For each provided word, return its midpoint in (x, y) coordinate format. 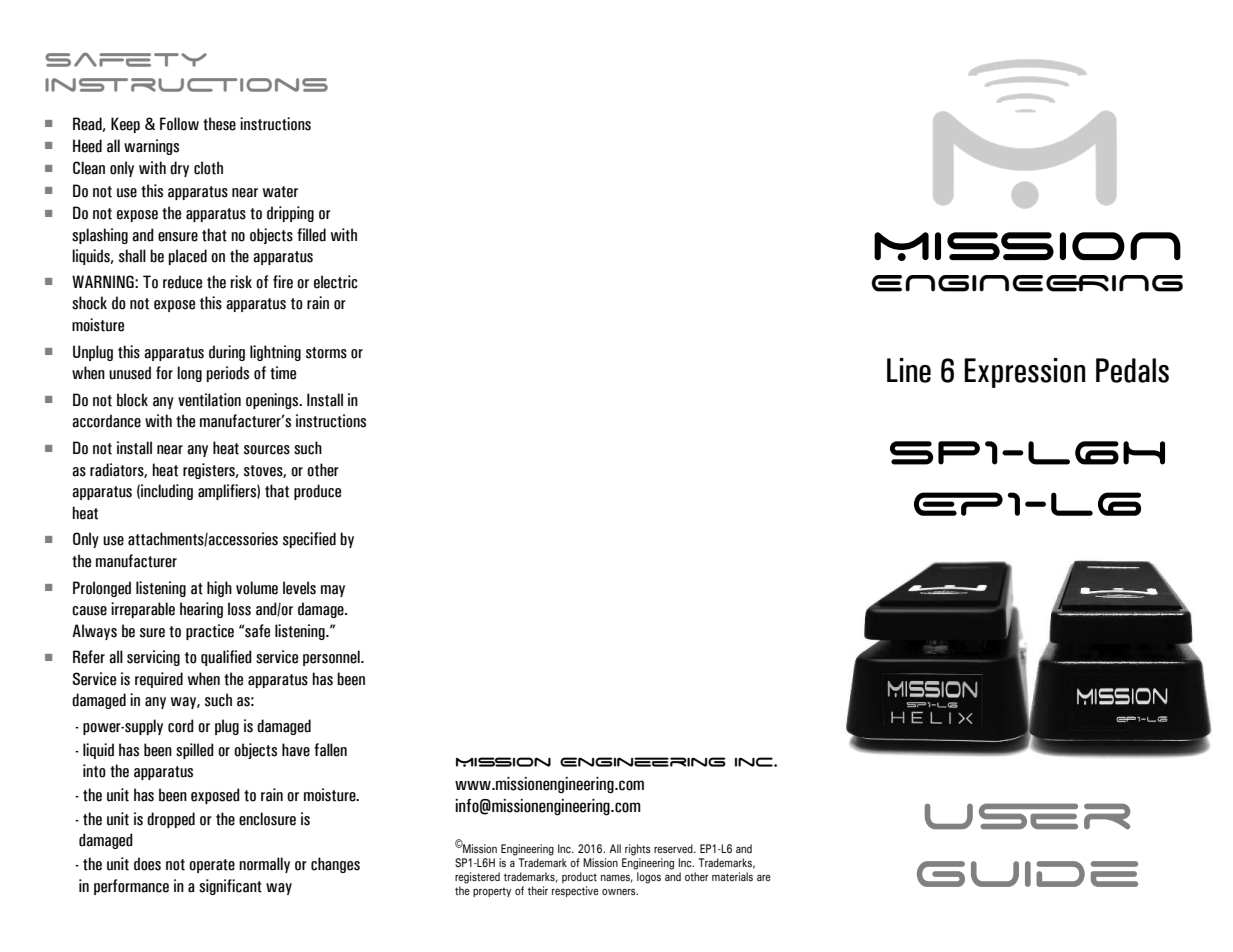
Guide (1027, 874)
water (280, 192)
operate (212, 866)
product (579, 877)
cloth (208, 168)
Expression (1025, 373)
